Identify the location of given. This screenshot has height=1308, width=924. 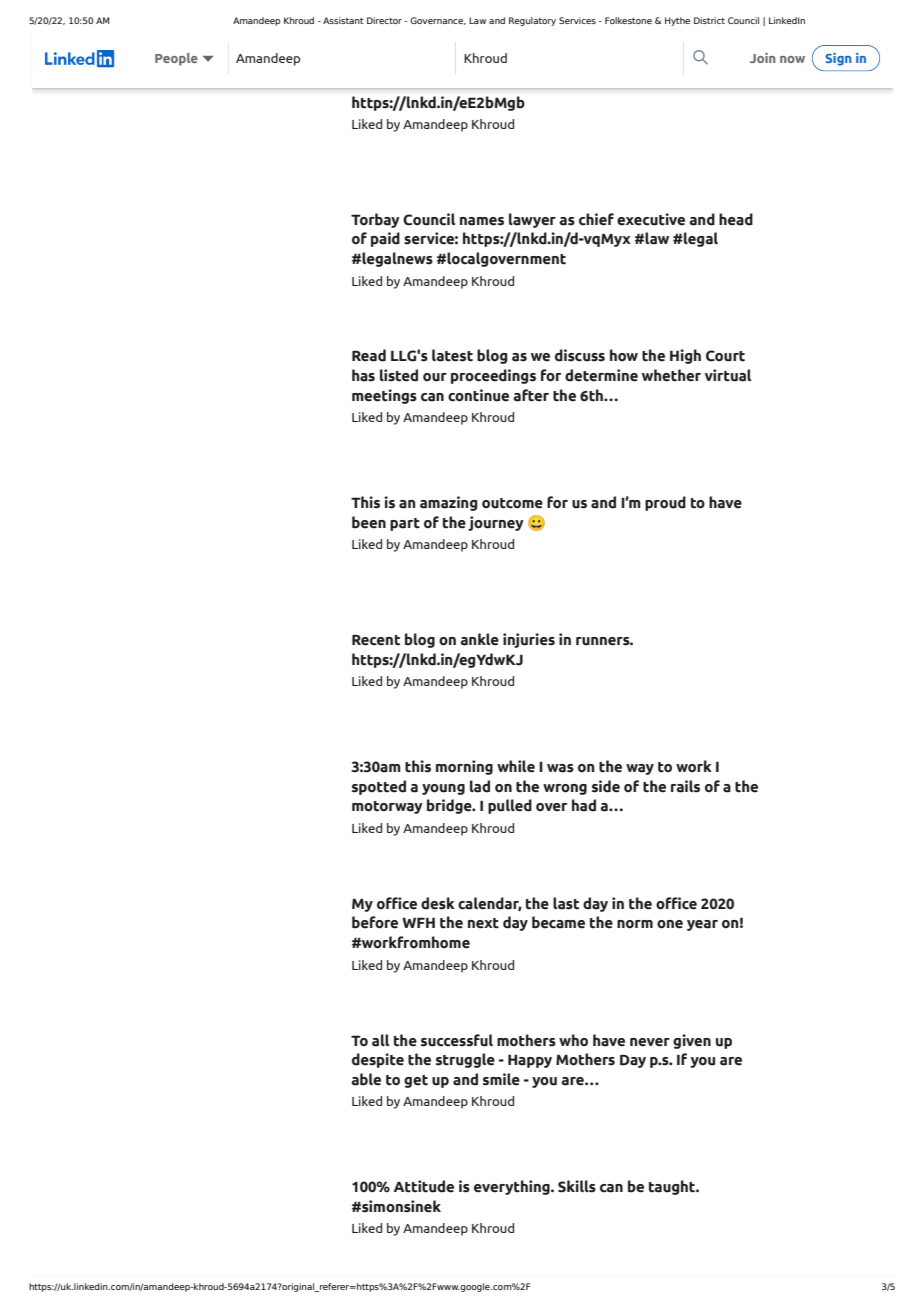
(692, 1041).
